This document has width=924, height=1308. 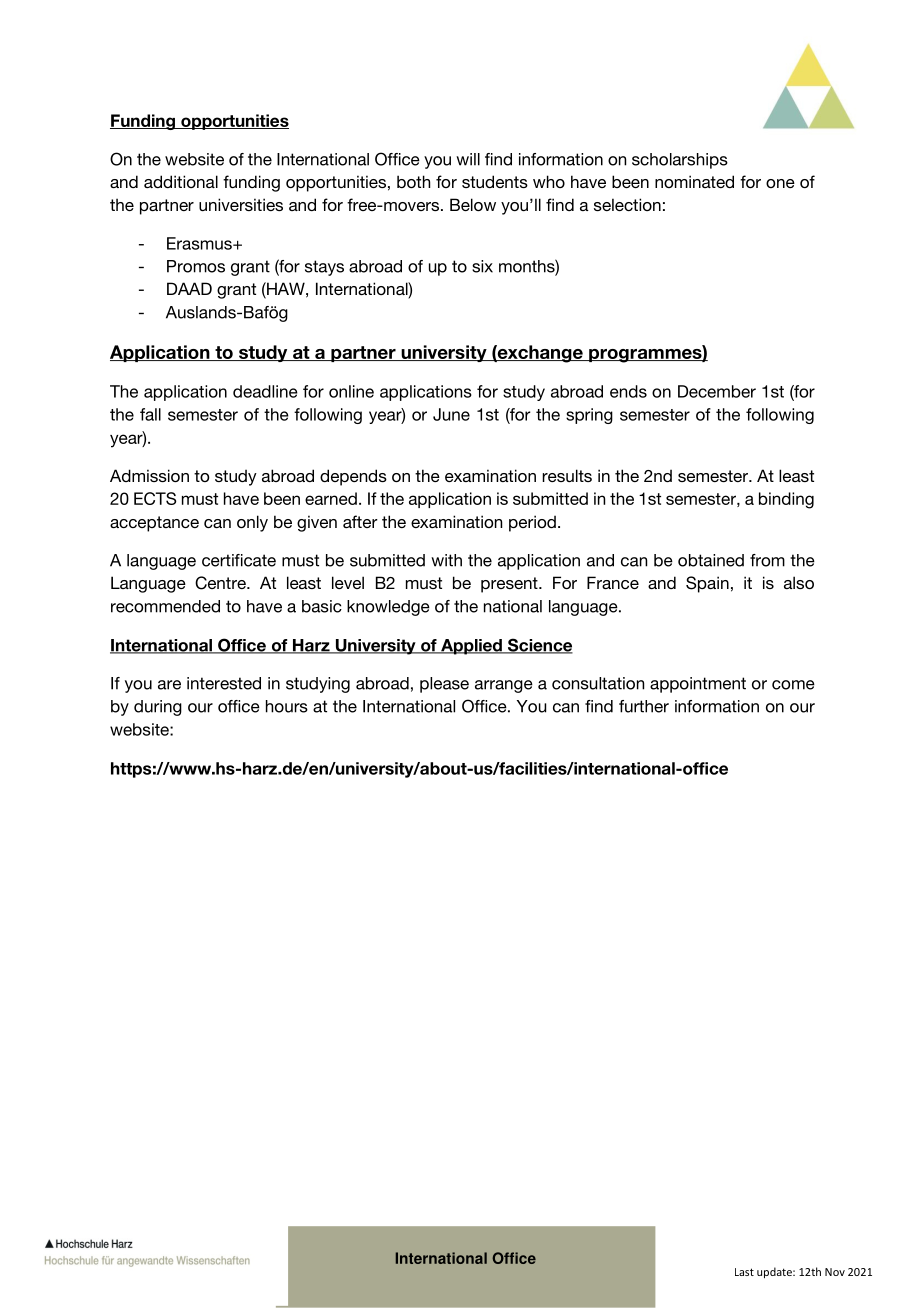 What do you see at coordinates (495, 181) in the document?
I see `students` at bounding box center [495, 181].
